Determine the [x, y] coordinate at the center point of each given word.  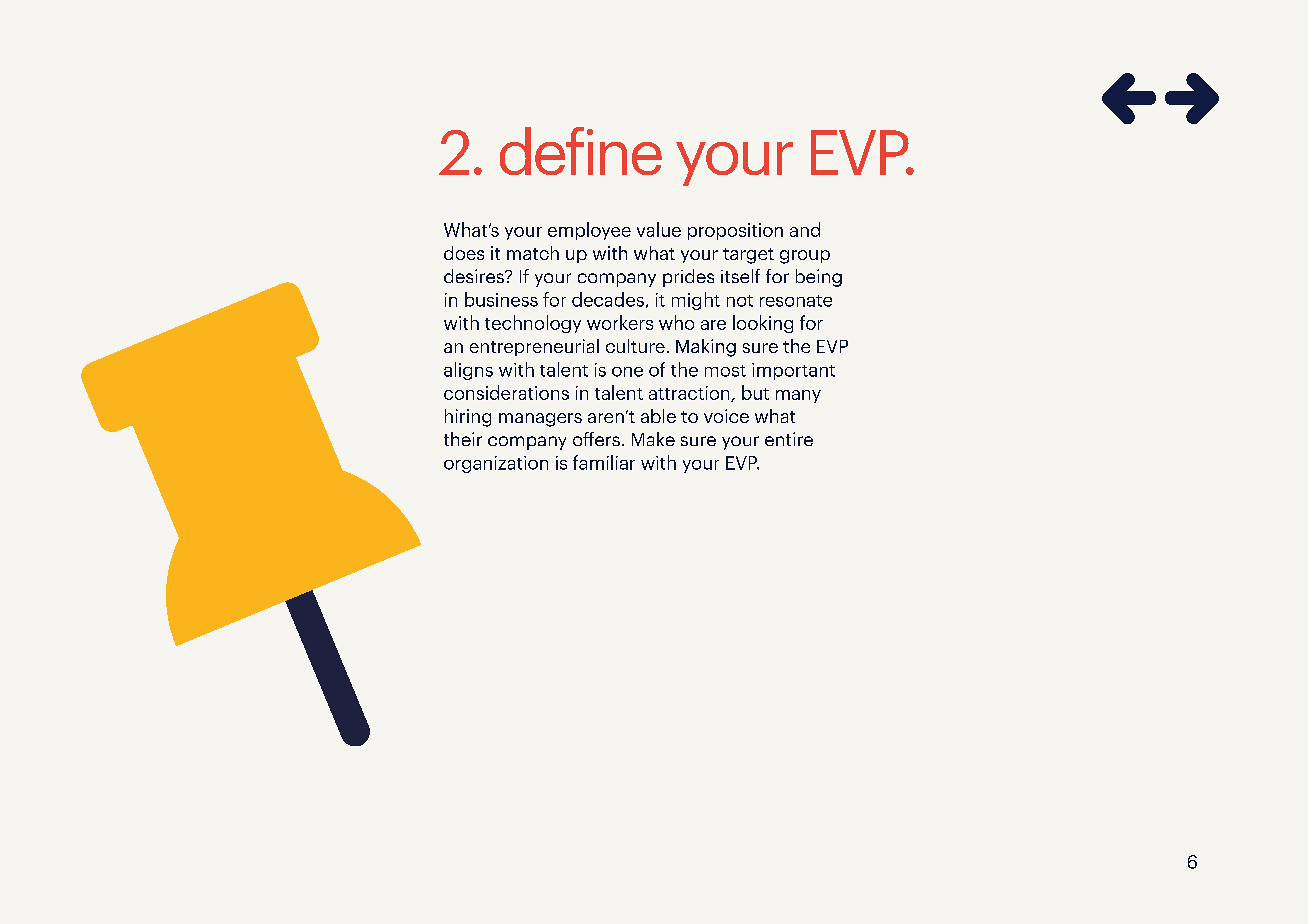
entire [789, 439]
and [805, 229]
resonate [796, 301]
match [533, 253]
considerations [506, 392]
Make [653, 439]
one [627, 372]
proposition [735, 231]
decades [608, 299]
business [501, 299]
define [581, 151]
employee [589, 231]
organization [496, 464]
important [793, 371]
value [659, 229]
